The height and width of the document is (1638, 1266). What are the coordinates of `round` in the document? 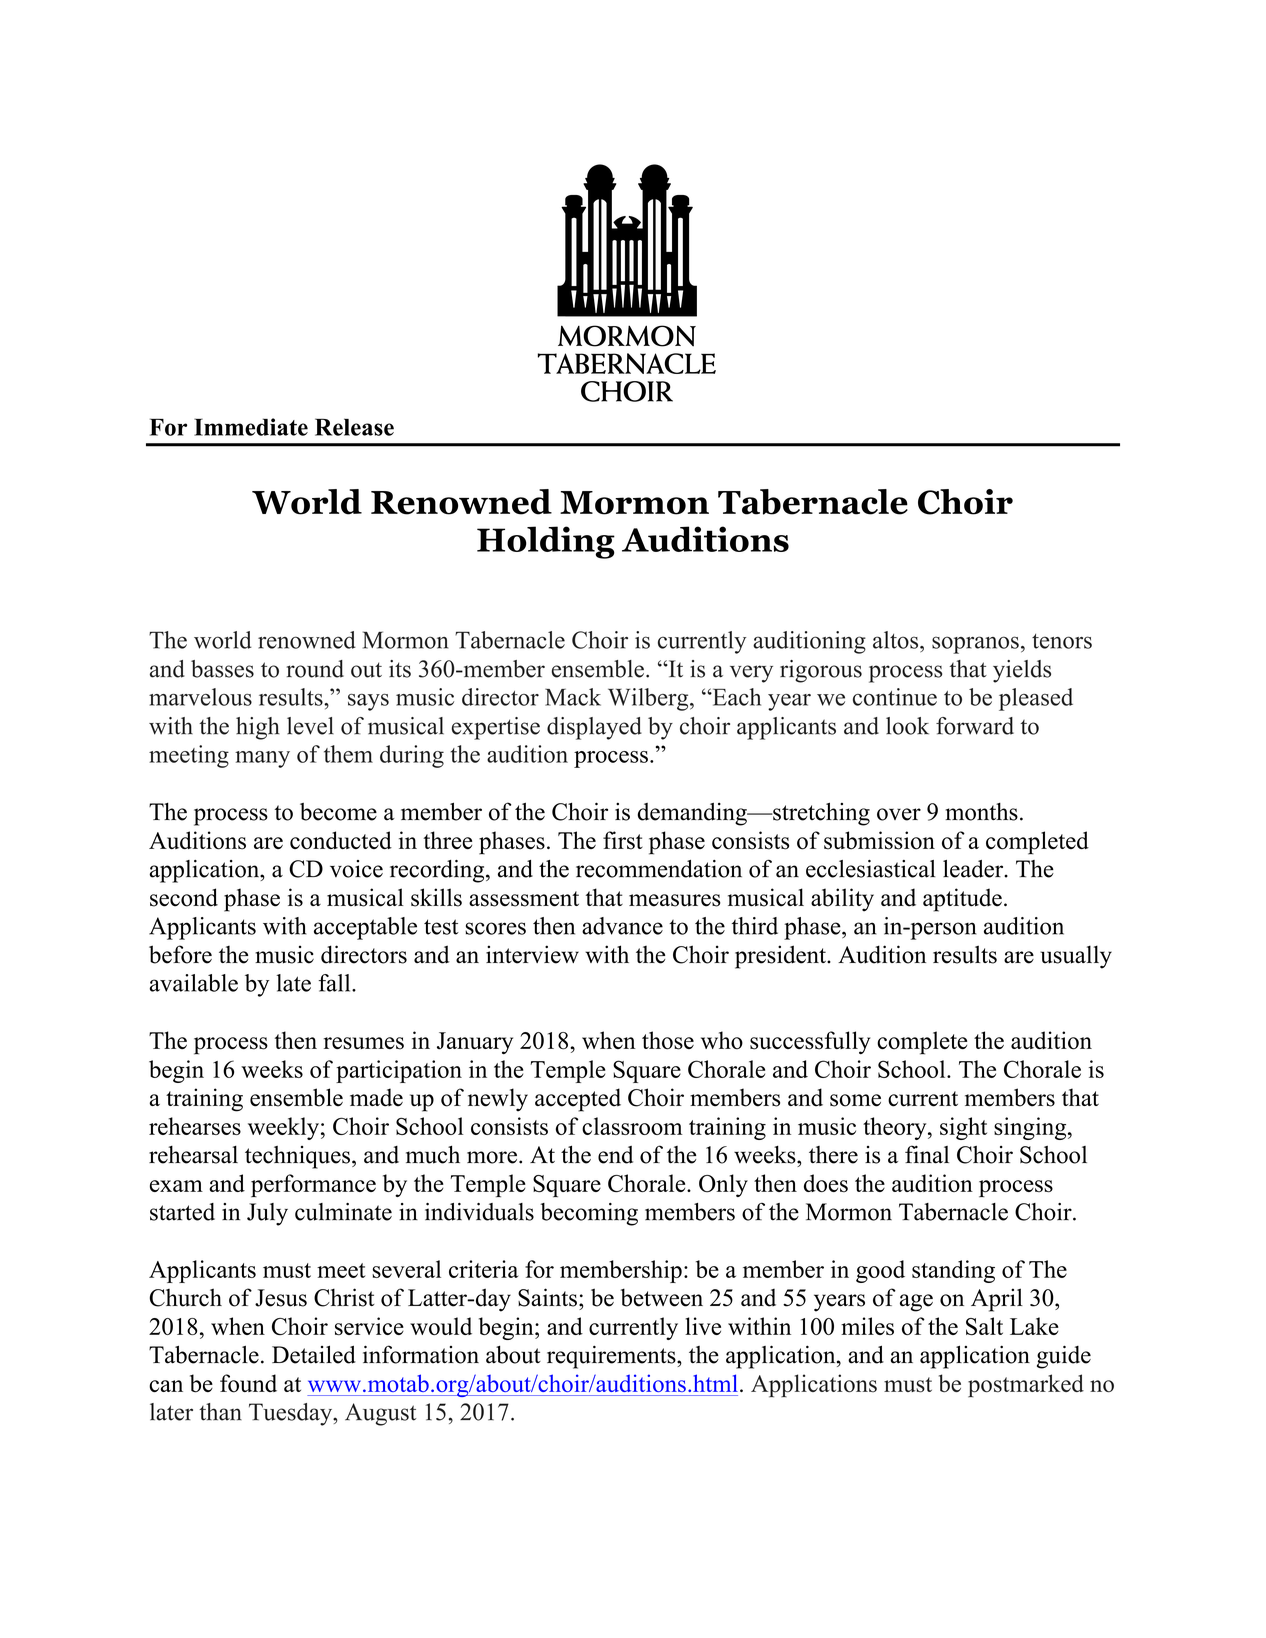 It's located at (315, 669).
